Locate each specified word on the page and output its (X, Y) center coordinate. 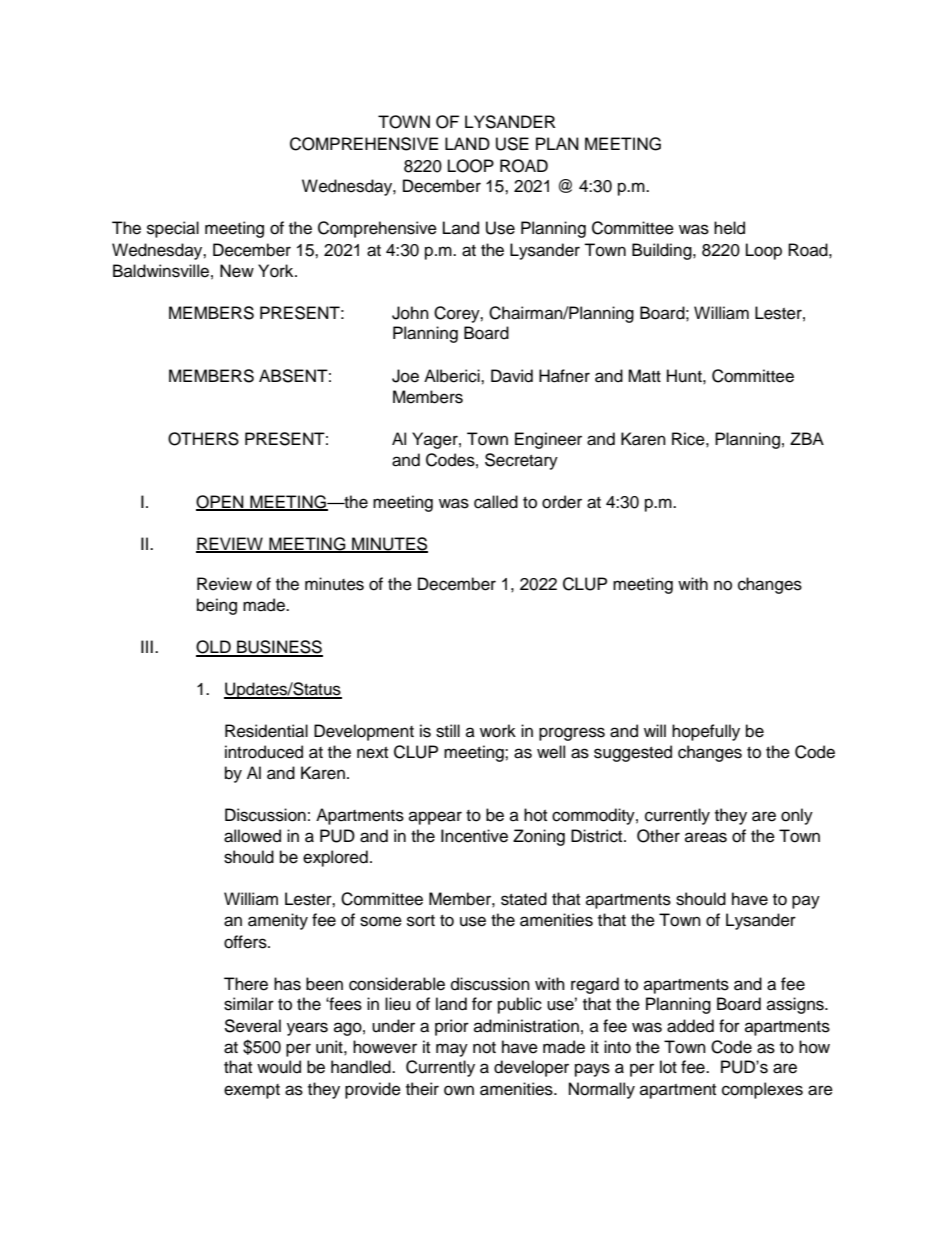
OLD (214, 648)
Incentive (474, 836)
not (484, 1048)
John (410, 313)
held (729, 228)
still (448, 731)
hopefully (706, 732)
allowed (252, 836)
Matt (644, 376)
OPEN (221, 502)
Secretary (521, 461)
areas (706, 837)
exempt (252, 1091)
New (237, 271)
